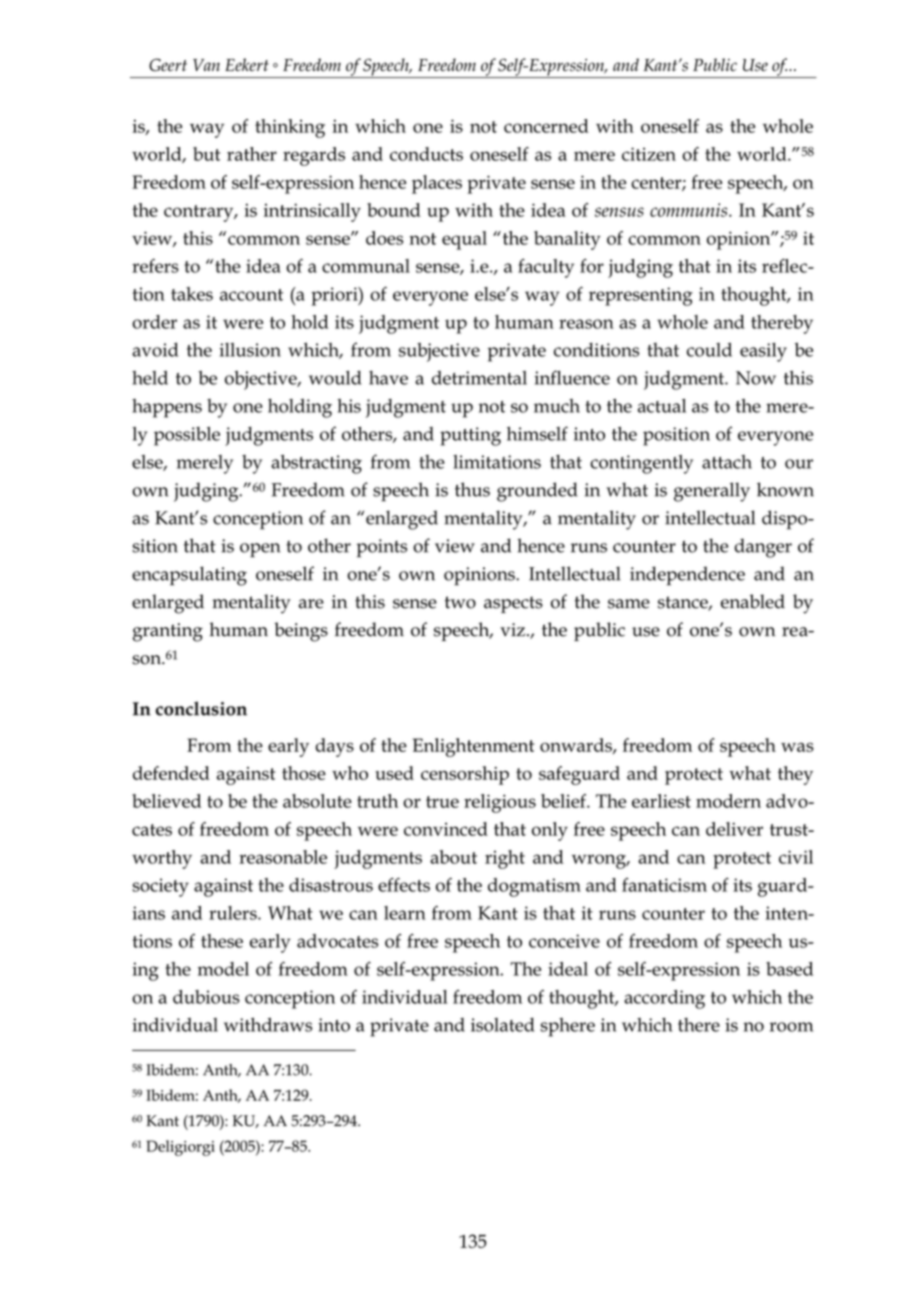  Describe the element at coordinates (260, 550) in the screenshot. I see `open` at that location.
